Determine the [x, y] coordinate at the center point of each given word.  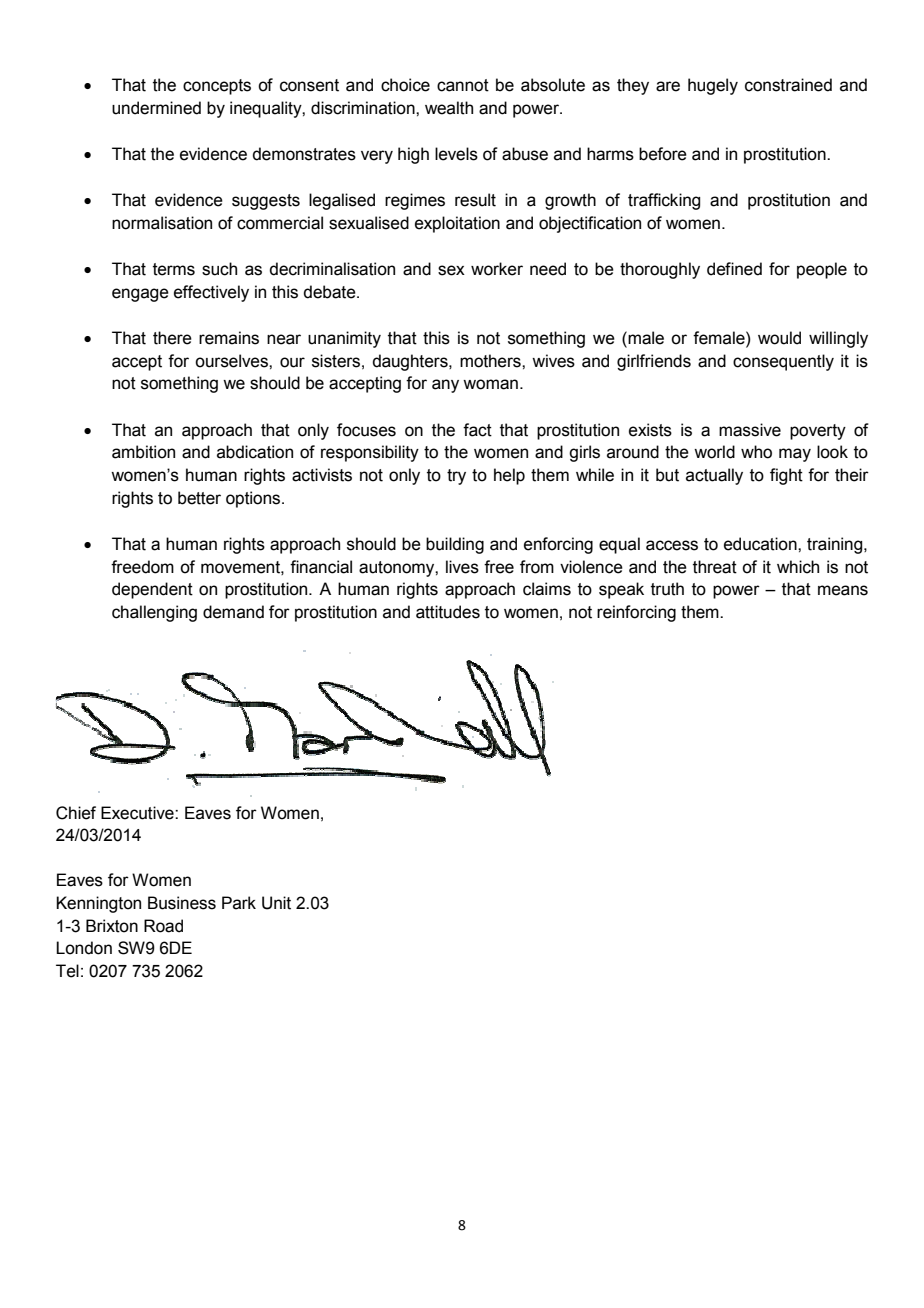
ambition [143, 452]
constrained [788, 85]
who [756, 452]
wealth [449, 108]
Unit [276, 903]
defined [734, 269]
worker [497, 269]
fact [477, 430]
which [798, 567]
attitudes [448, 612]
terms [174, 269]
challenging [154, 613]
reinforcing [636, 613]
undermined [156, 108]
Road [163, 926]
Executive [138, 813]
